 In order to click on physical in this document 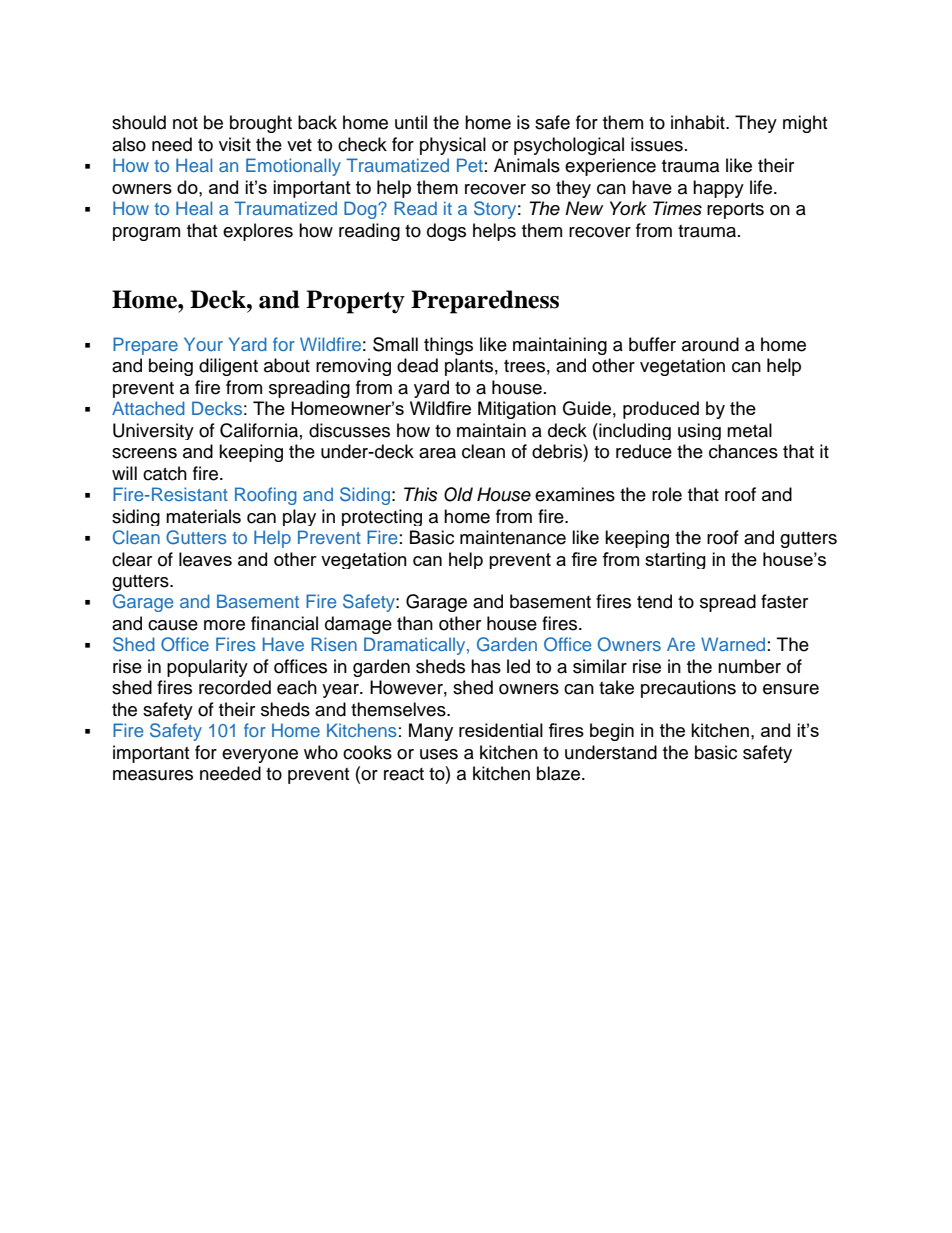, I will do `click(453, 146)`.
